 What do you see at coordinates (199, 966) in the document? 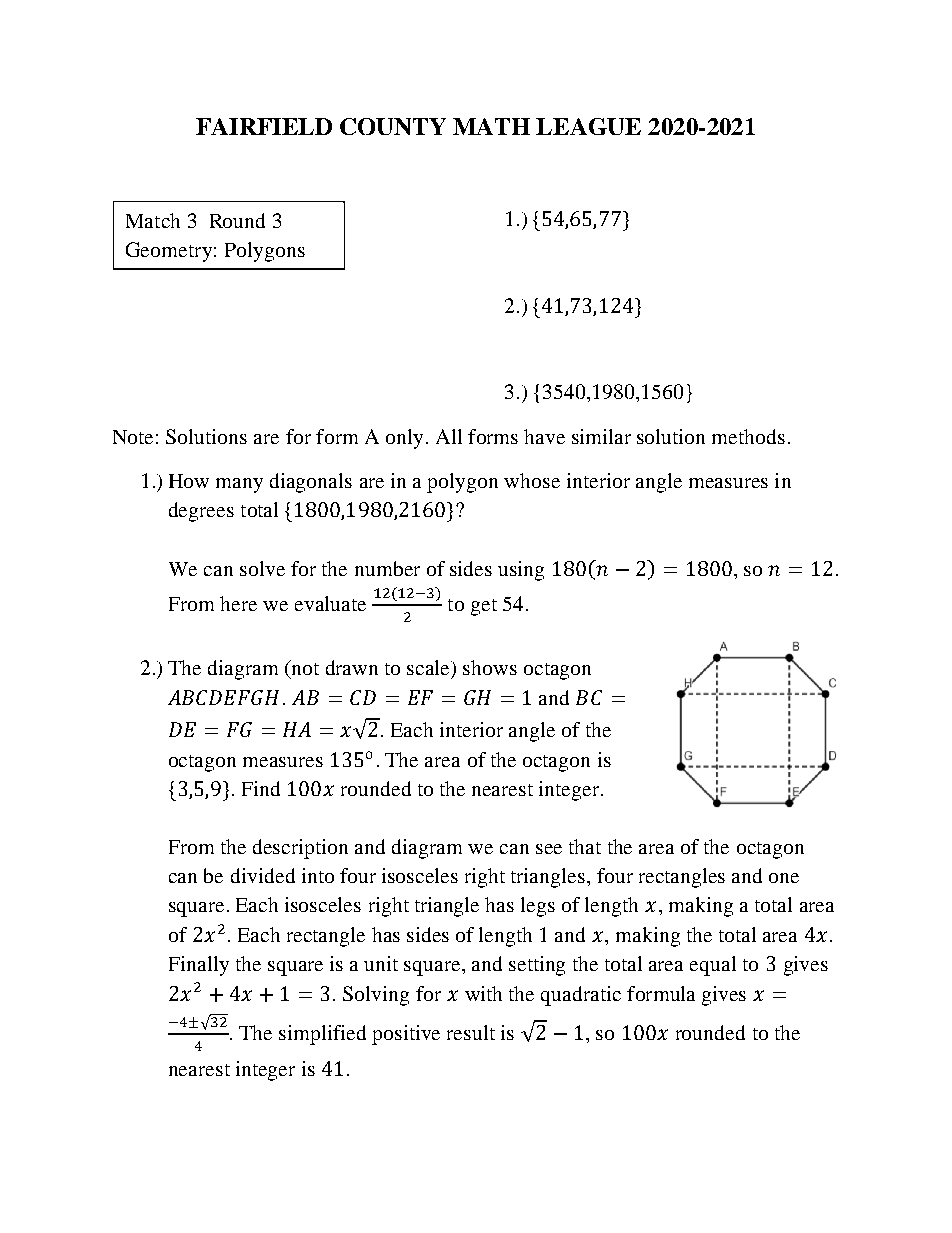
I see `Finally` at bounding box center [199, 966].
